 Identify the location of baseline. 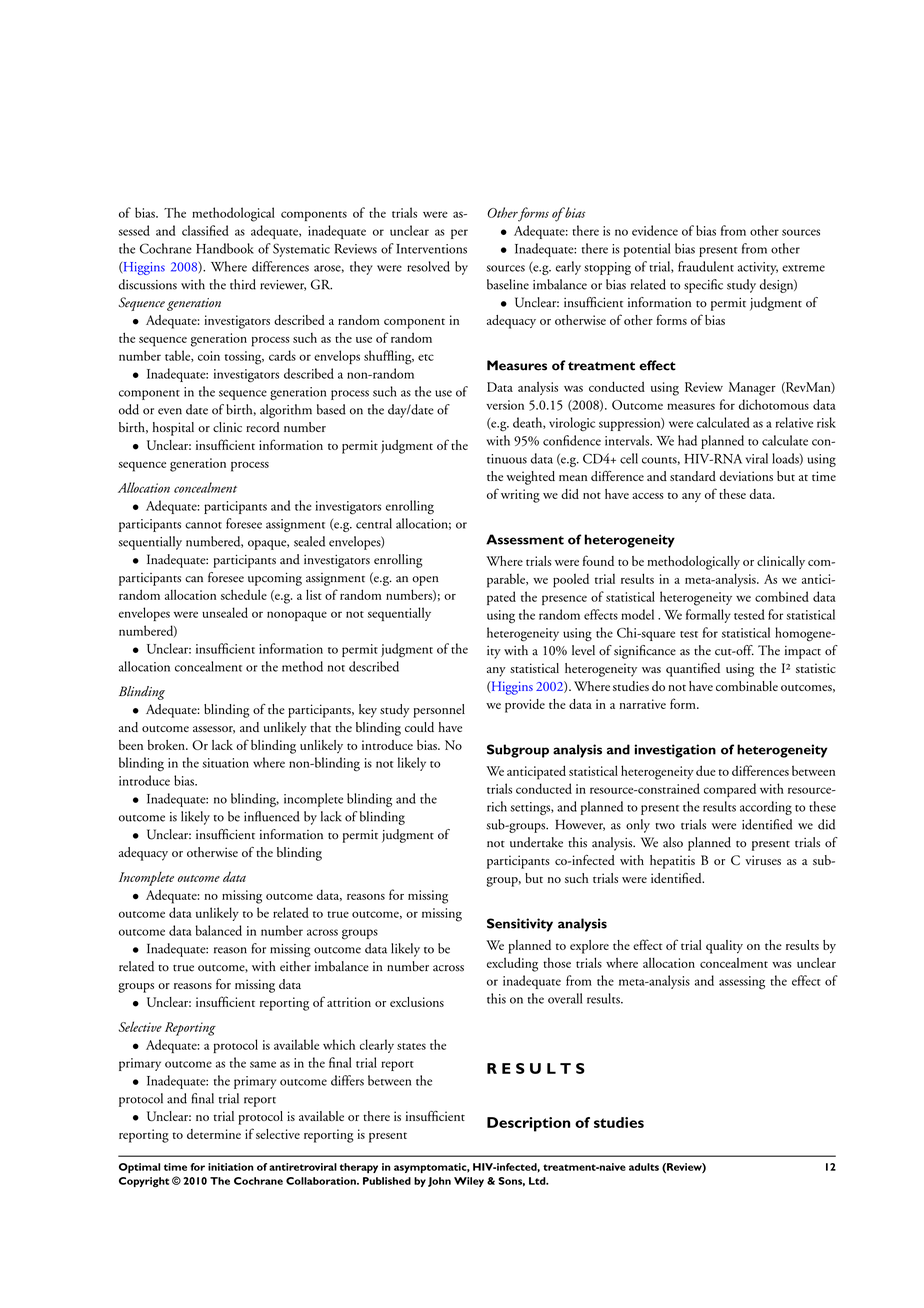
(508, 284).
